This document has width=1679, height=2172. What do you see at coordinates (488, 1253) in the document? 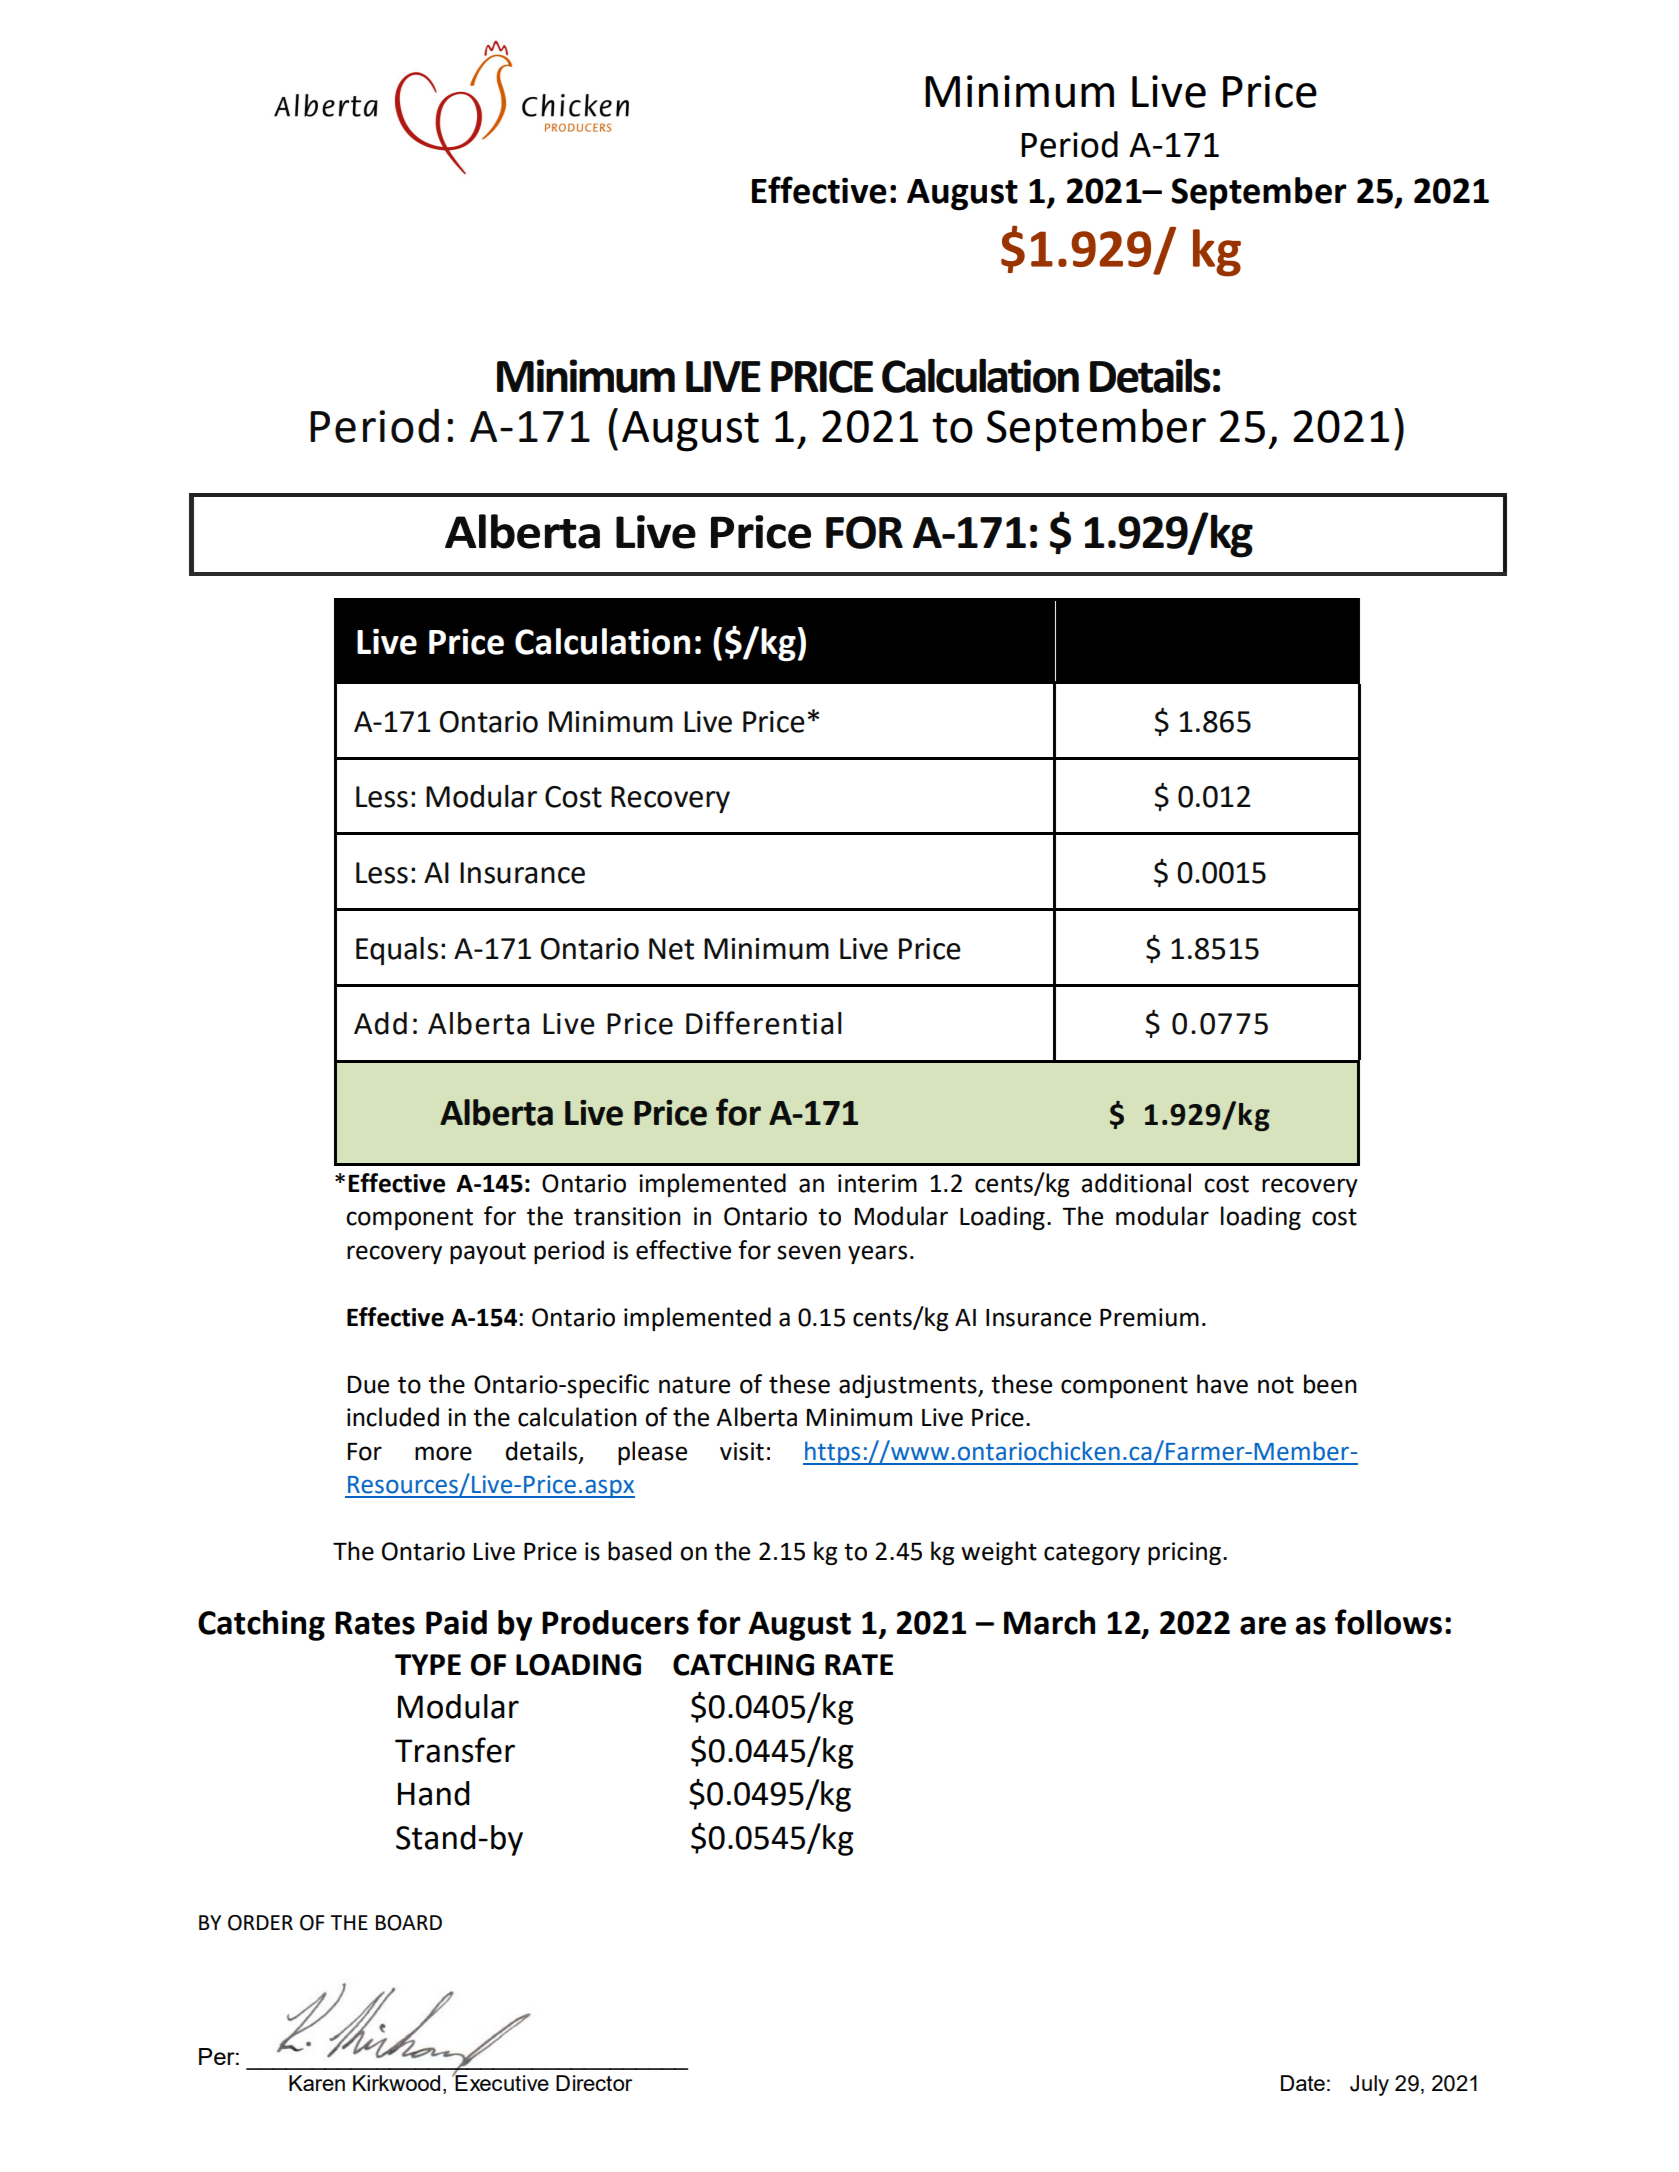
I see `payout` at bounding box center [488, 1253].
